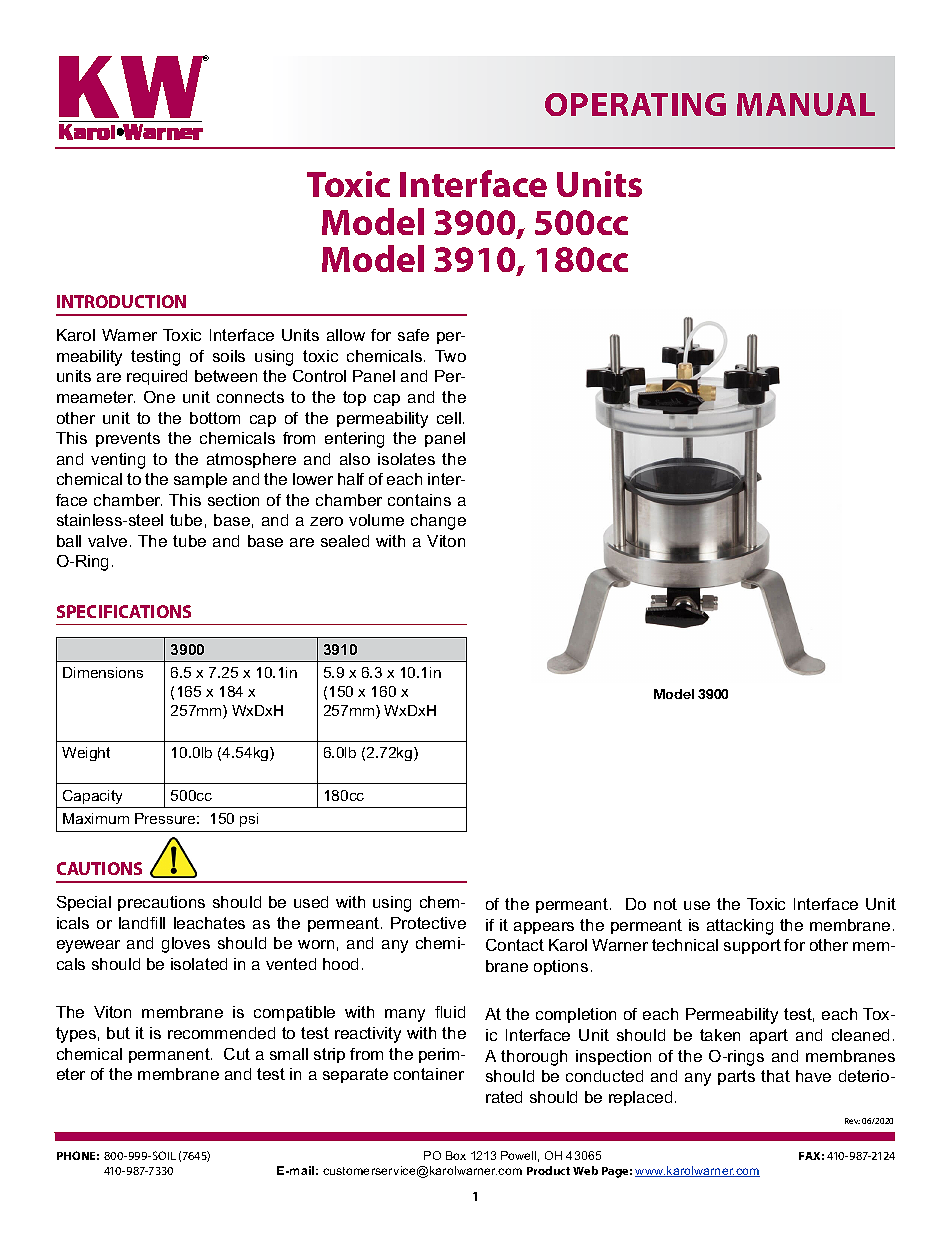 The height and width of the image is (1233, 952). Describe the element at coordinates (419, 500) in the image. I see `contains` at that location.
